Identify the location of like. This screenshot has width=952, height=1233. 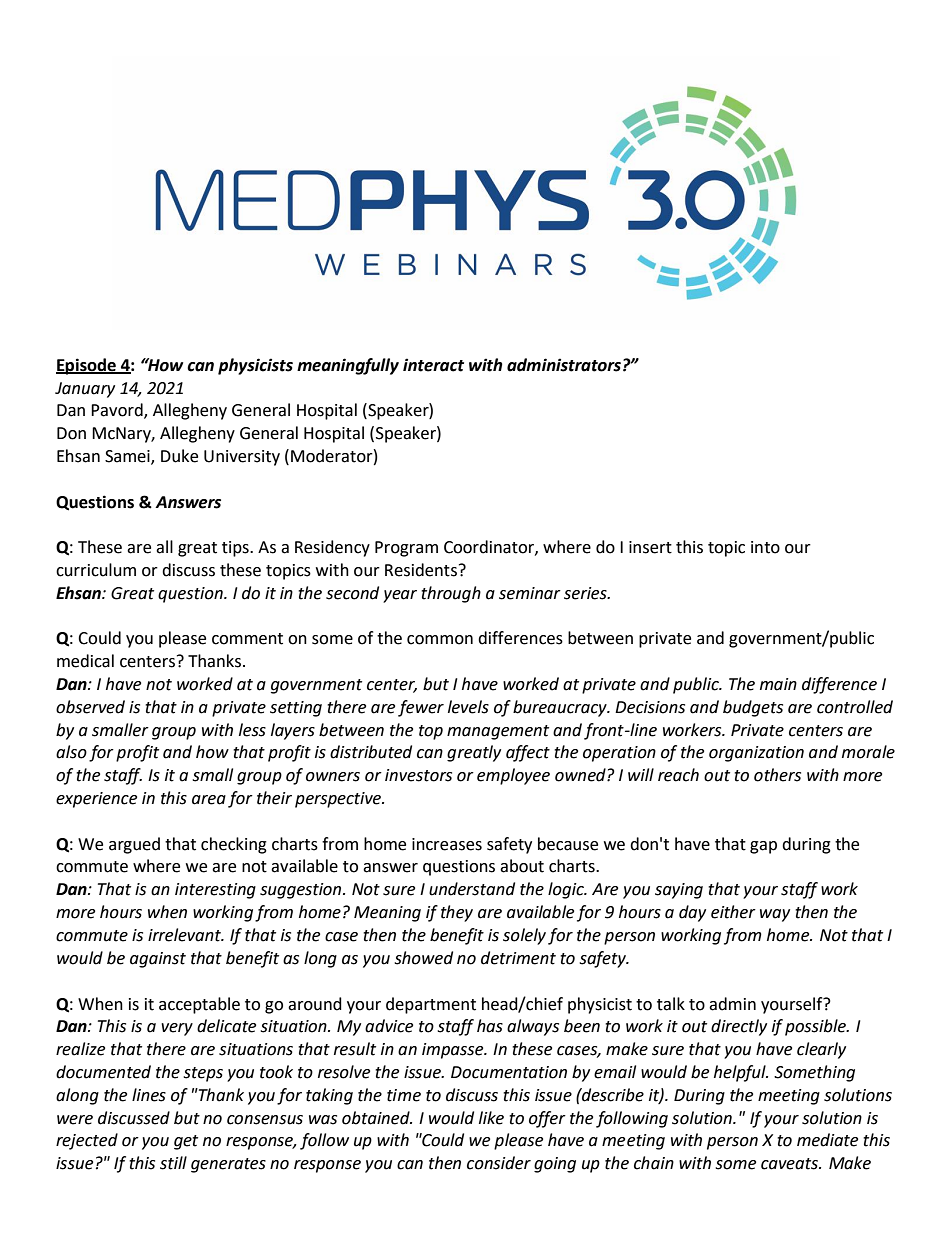
(491, 1118).
